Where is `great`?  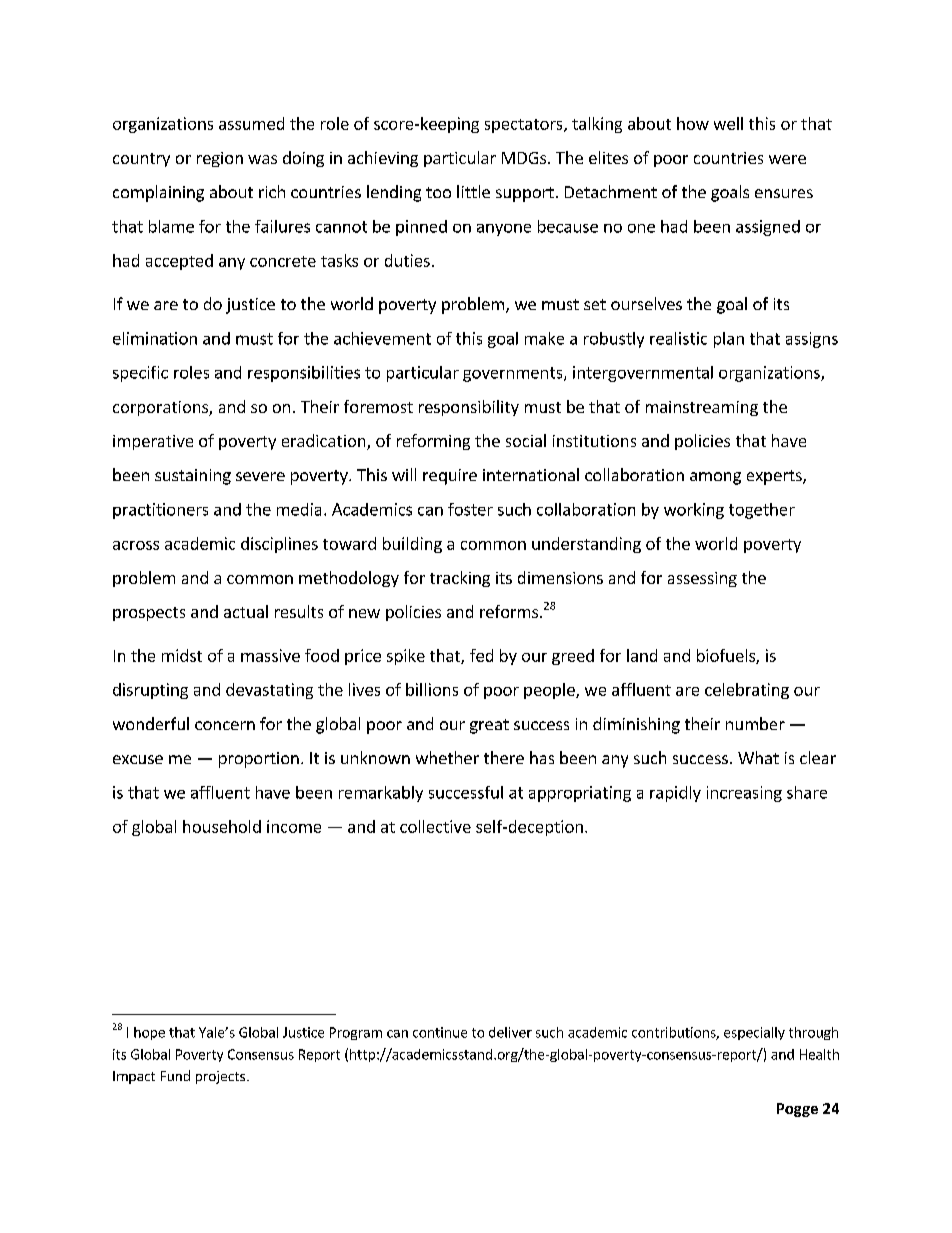
great is located at coordinates (489, 726).
